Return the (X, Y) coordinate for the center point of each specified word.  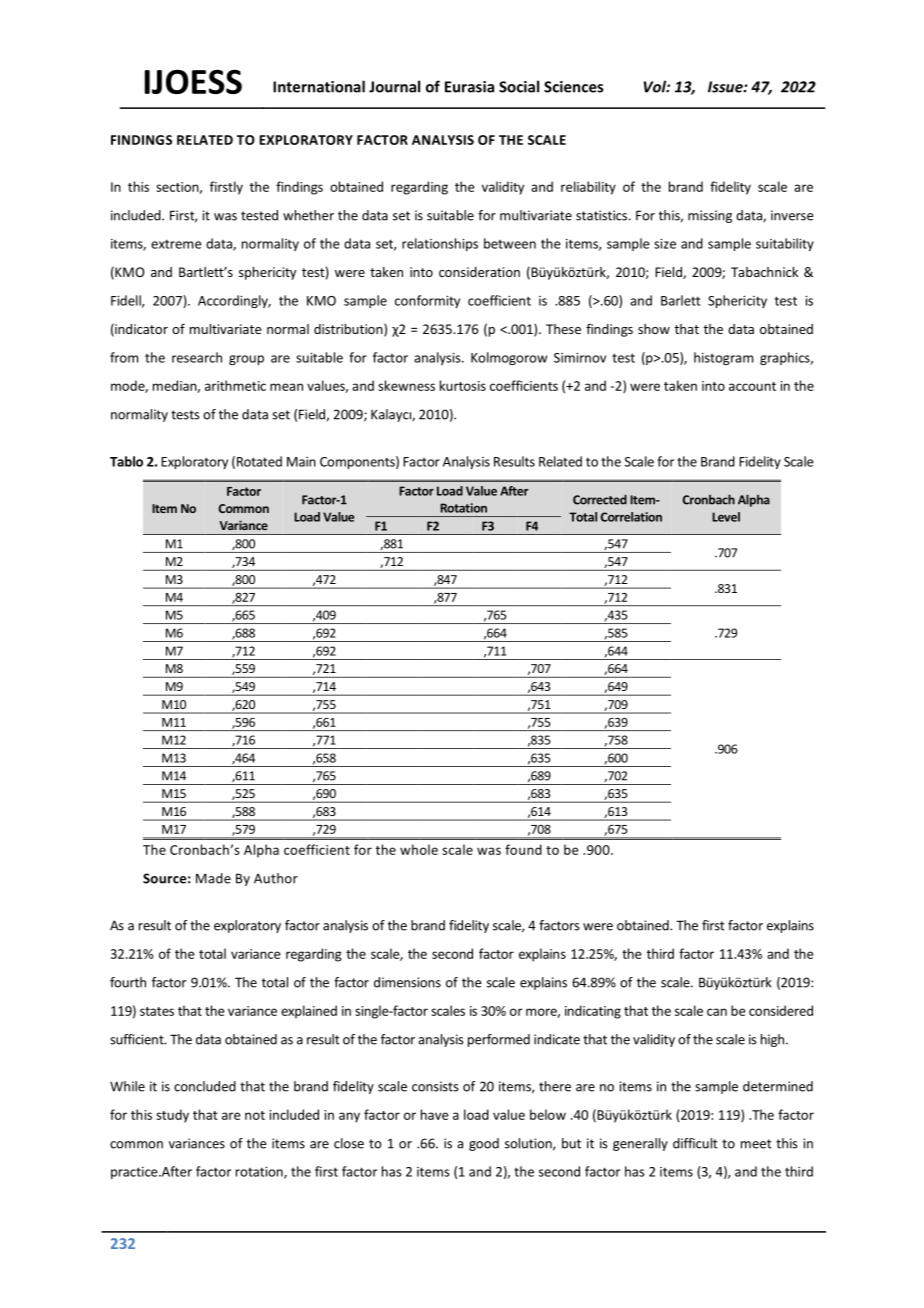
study (172, 1116)
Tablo (126, 461)
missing (710, 216)
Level (726, 517)
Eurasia (469, 87)
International (319, 86)
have (435, 1114)
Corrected (600, 500)
